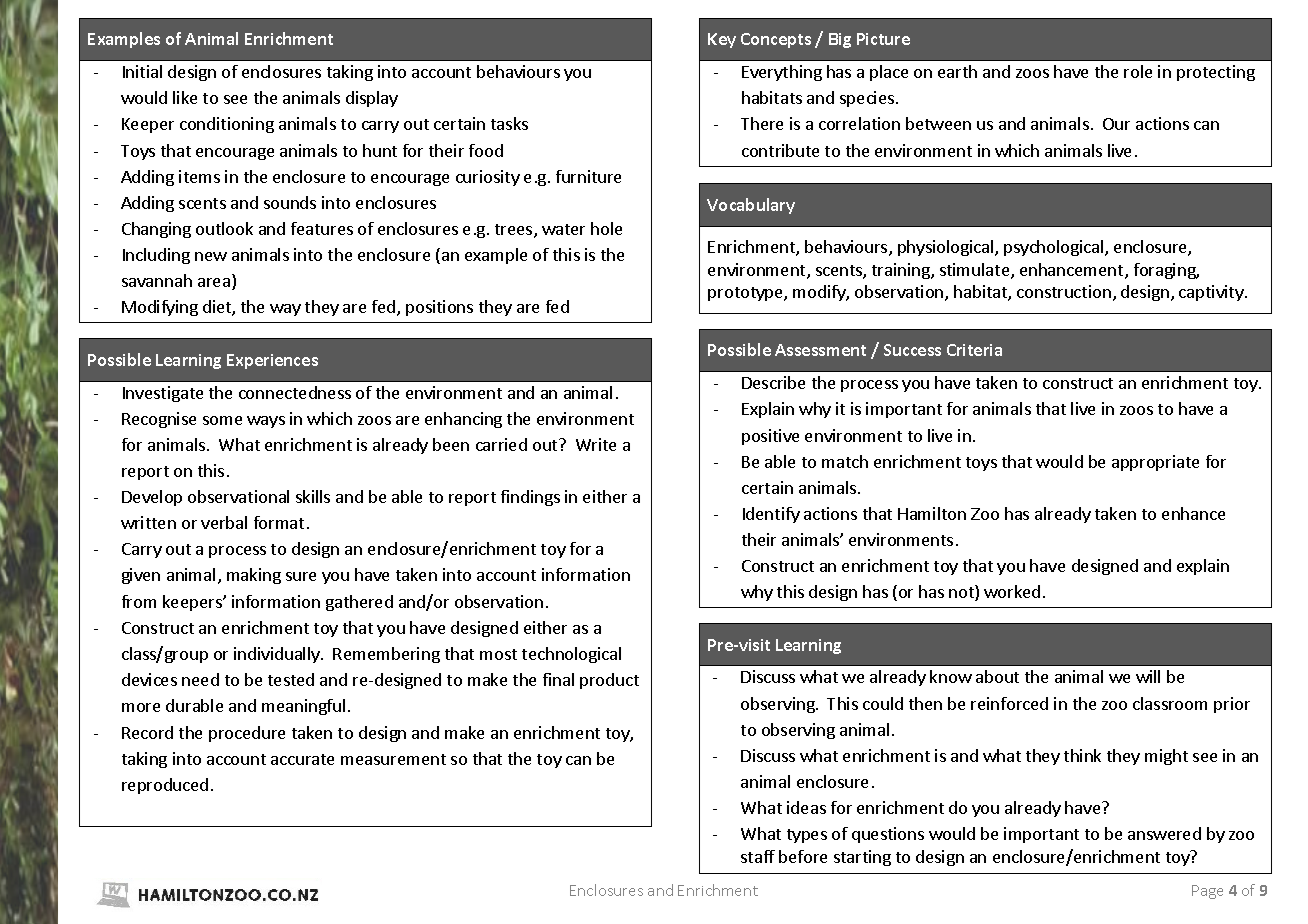 The image size is (1308, 924). What do you see at coordinates (1155, 463) in the document?
I see `appropriate` at bounding box center [1155, 463].
